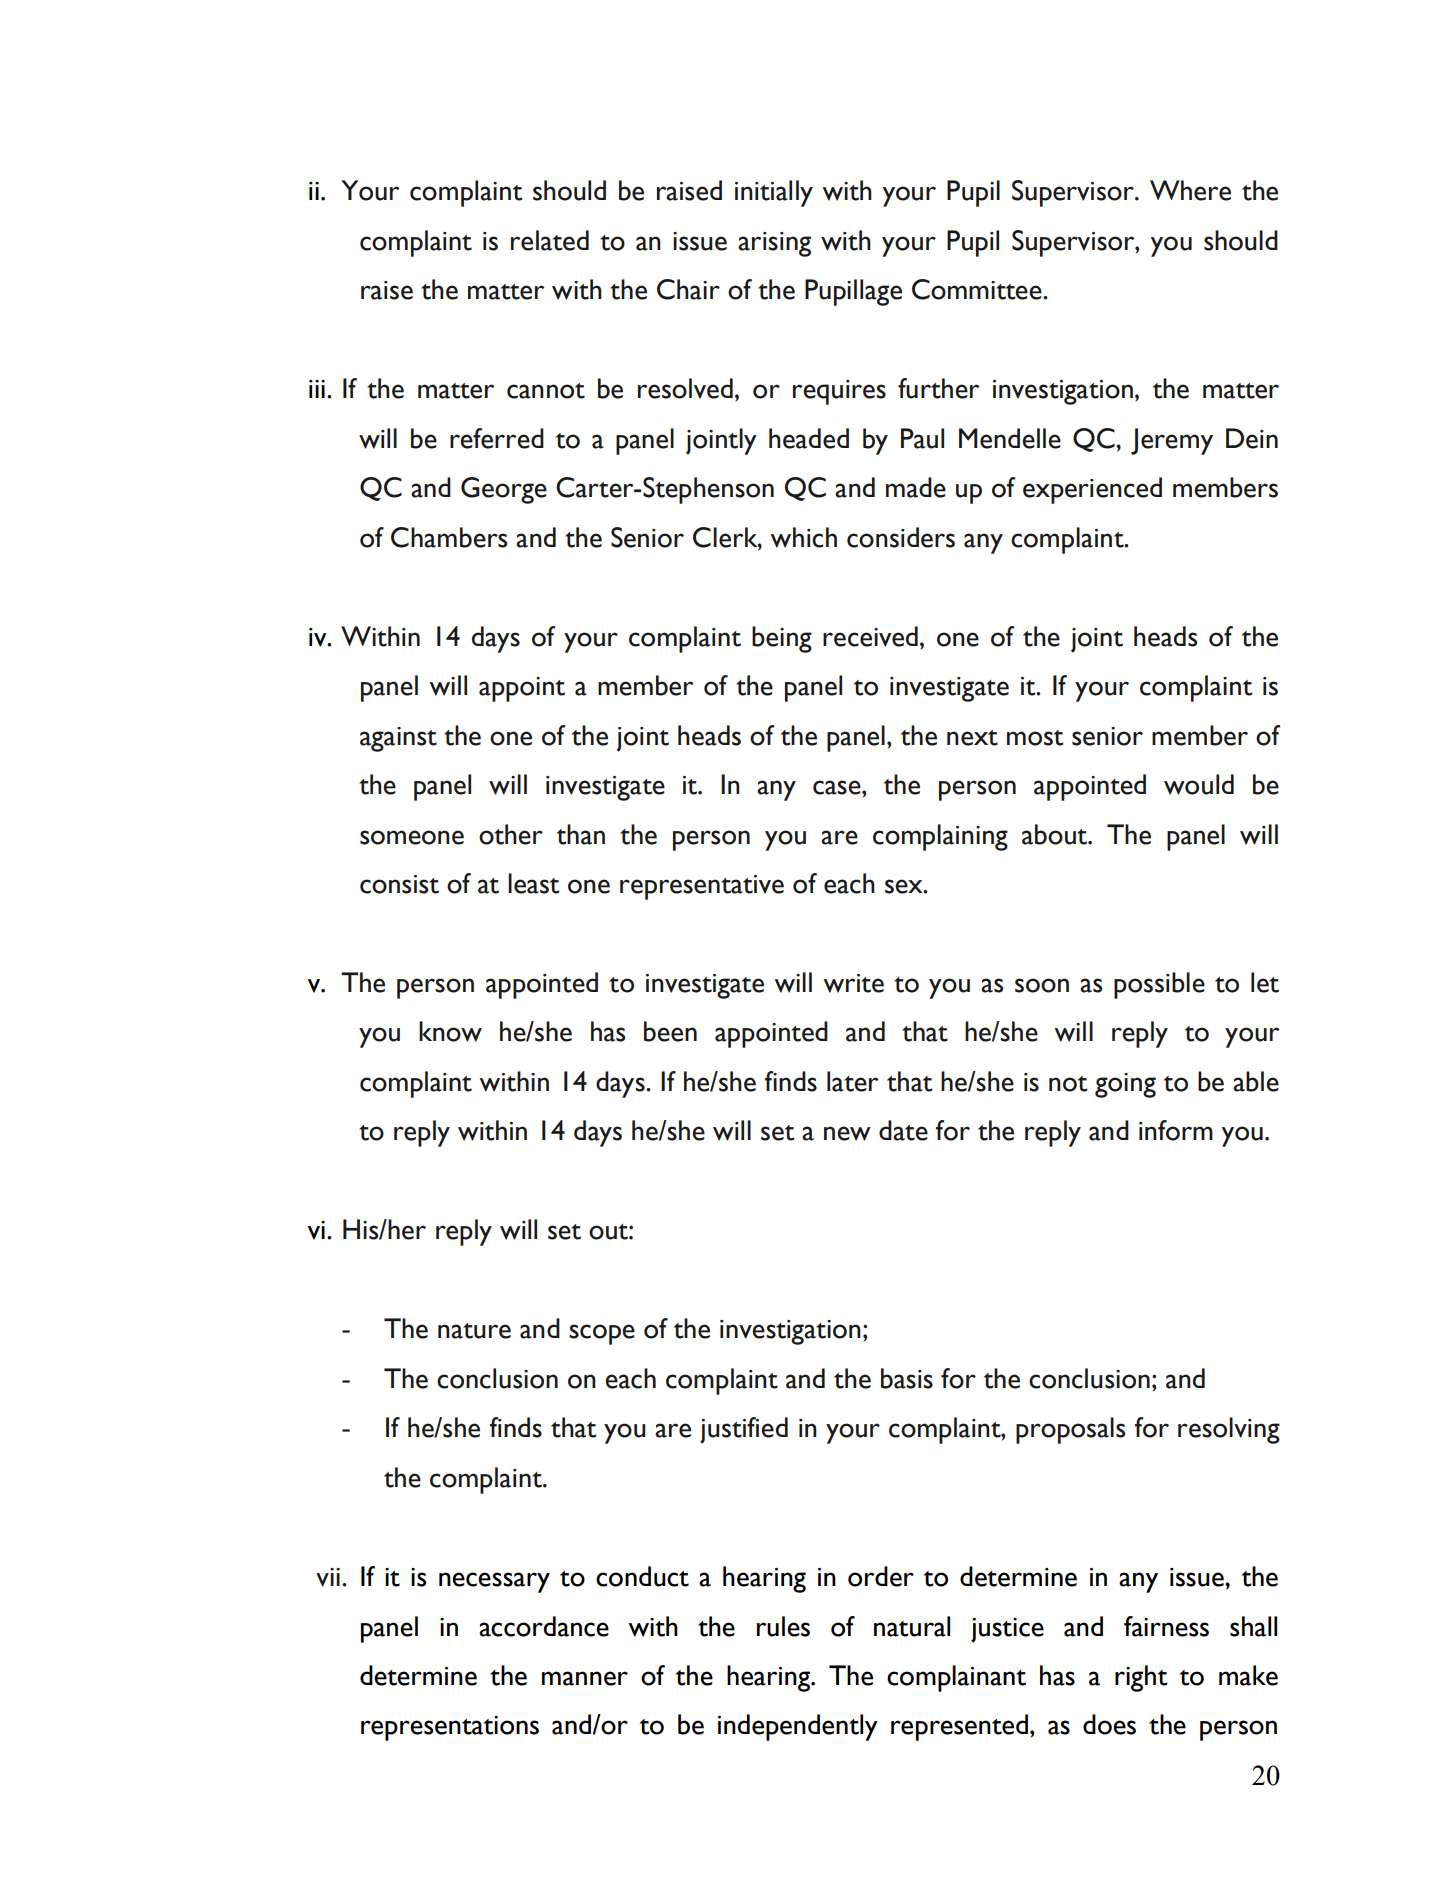  What do you see at coordinates (1190, 190) in the screenshot?
I see `Where` at bounding box center [1190, 190].
